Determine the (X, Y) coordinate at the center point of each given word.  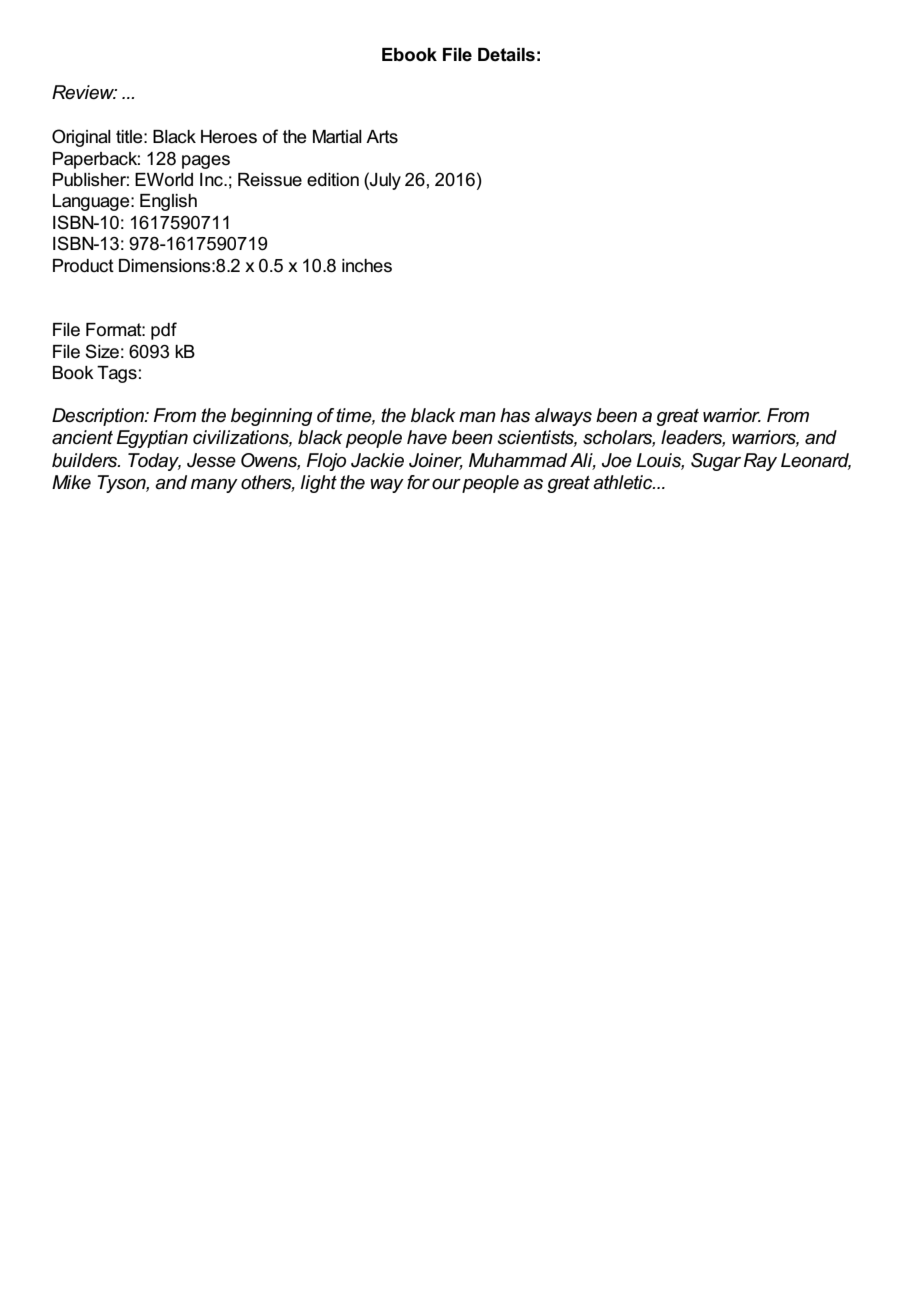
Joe (617, 460)
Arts (382, 137)
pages (206, 162)
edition (333, 180)
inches (367, 266)
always (563, 417)
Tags (117, 374)
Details (506, 55)
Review (84, 92)
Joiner (436, 461)
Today (154, 462)
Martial (337, 137)
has (515, 415)
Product (83, 266)
